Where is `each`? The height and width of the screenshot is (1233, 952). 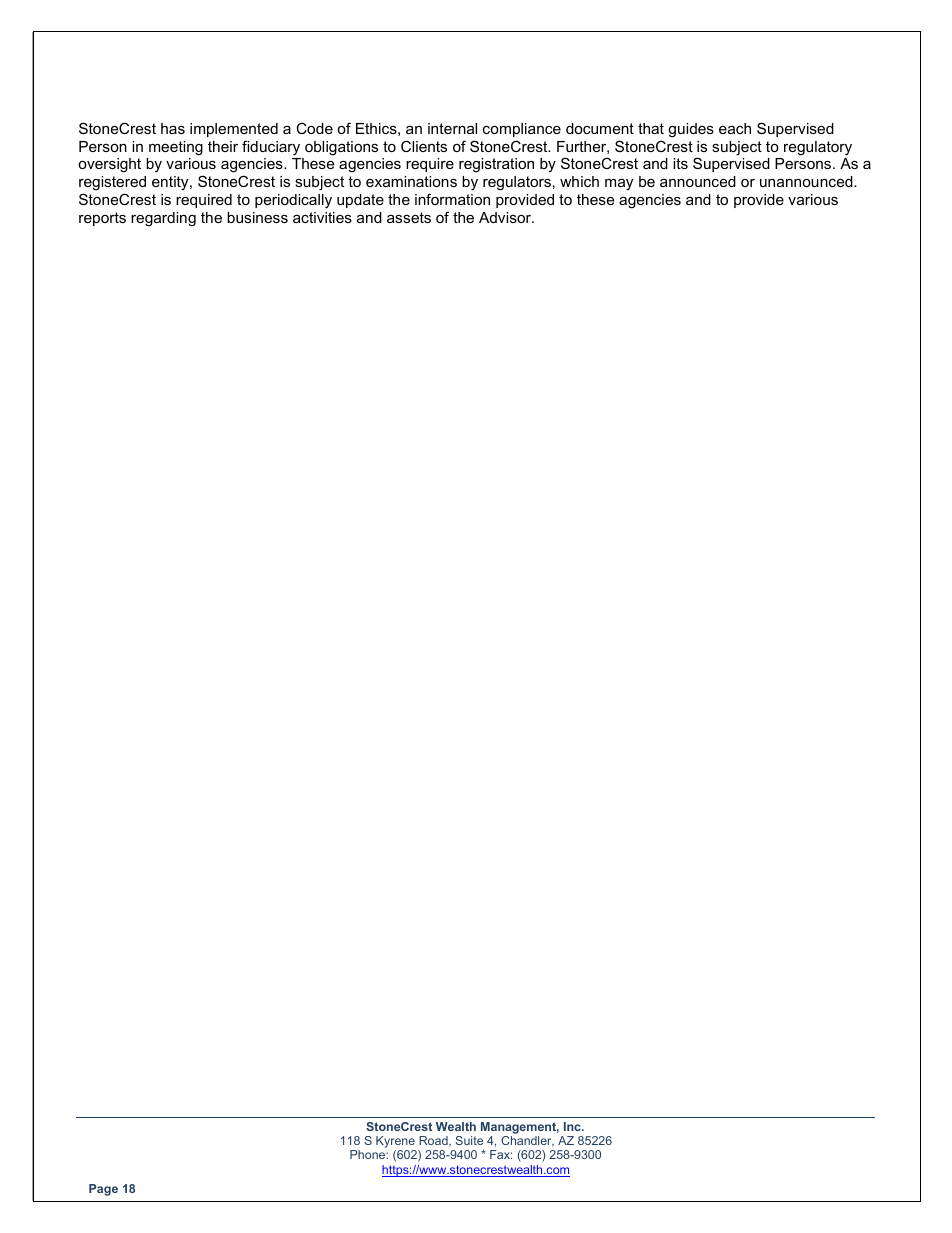 each is located at coordinates (735, 128).
